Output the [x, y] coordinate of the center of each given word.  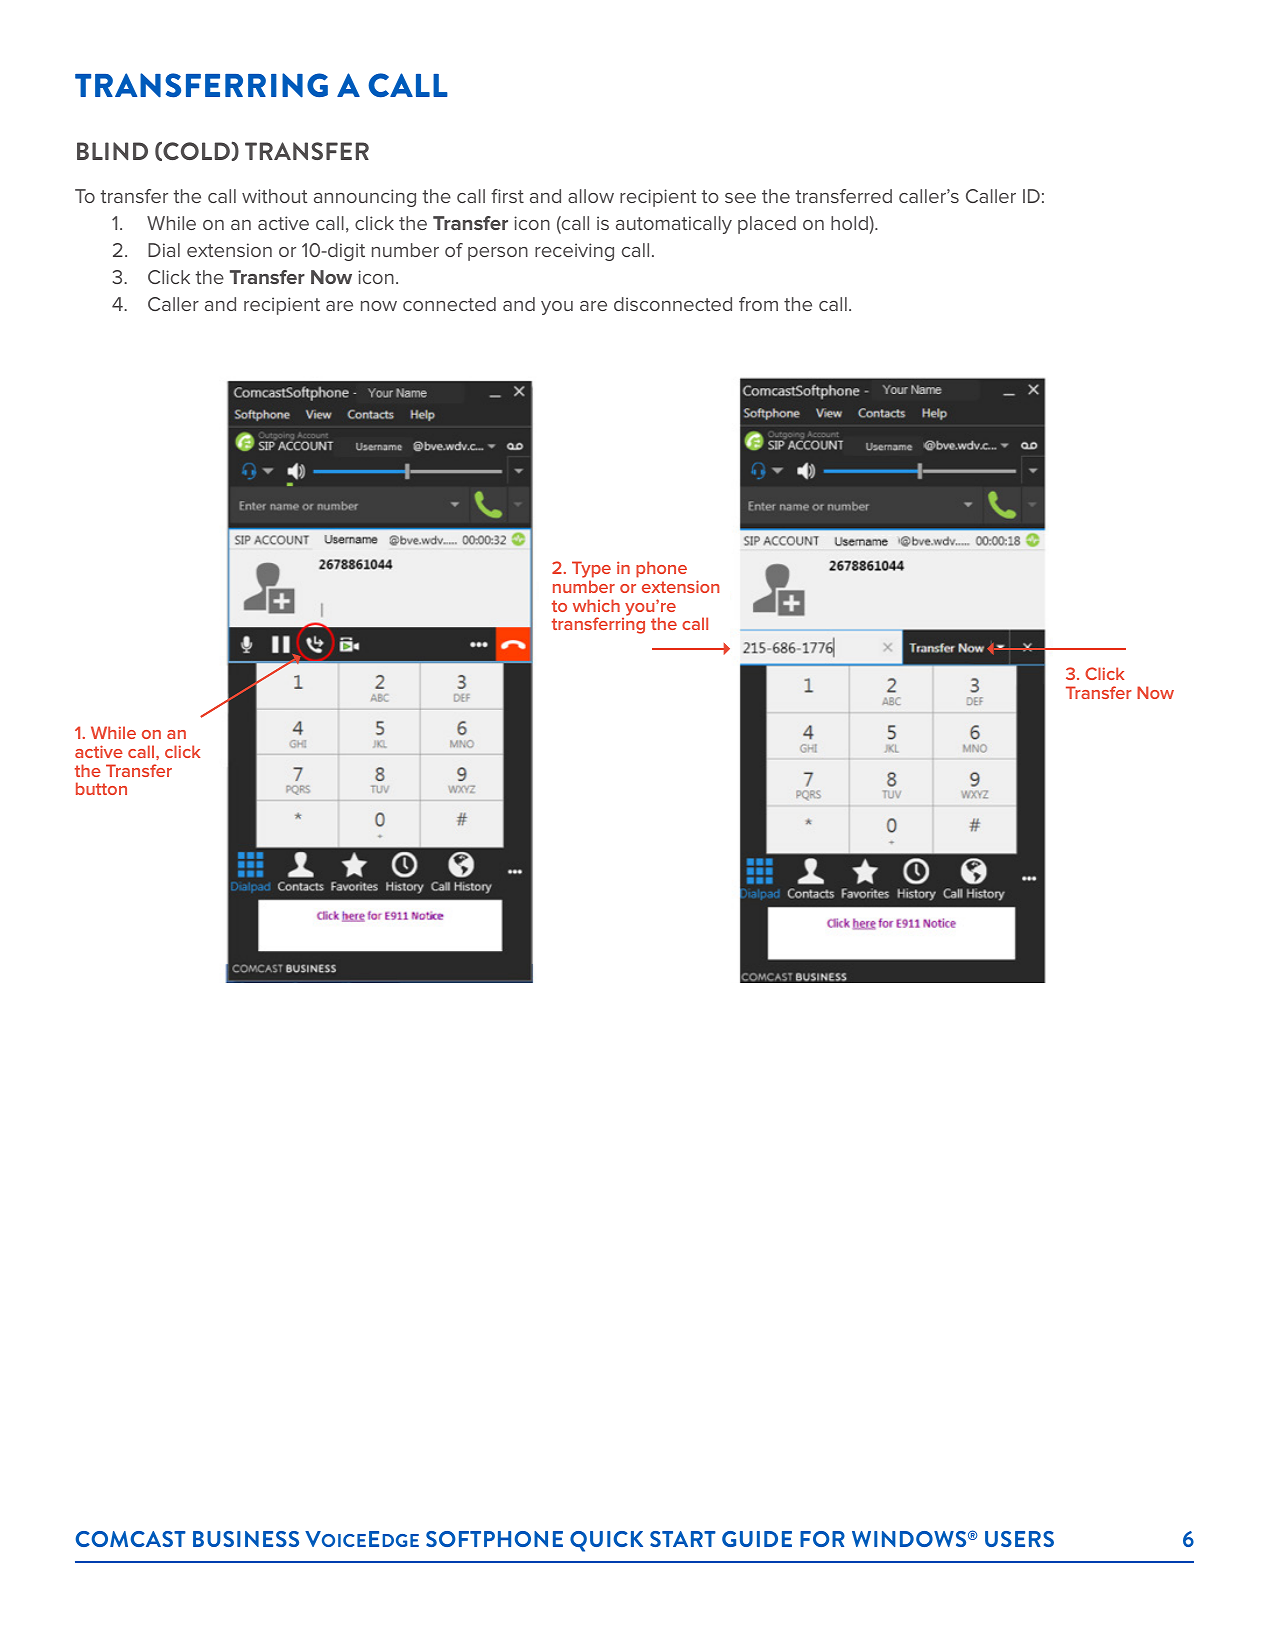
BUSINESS [246, 1539]
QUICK [606, 1541]
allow [591, 196]
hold [849, 223]
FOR [822, 1539]
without [274, 196]
